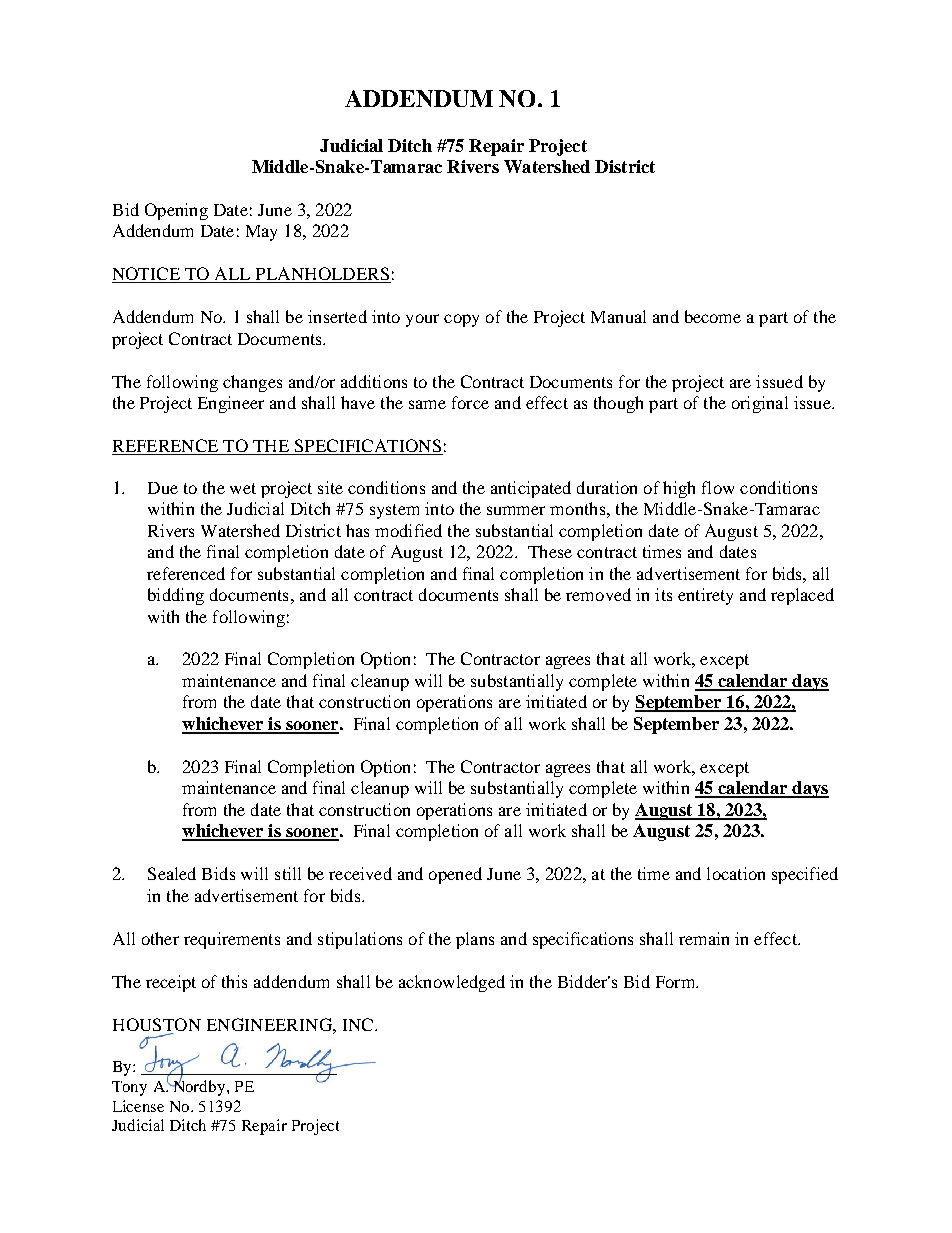  What do you see at coordinates (359, 1024) in the document?
I see `INC` at bounding box center [359, 1024].
